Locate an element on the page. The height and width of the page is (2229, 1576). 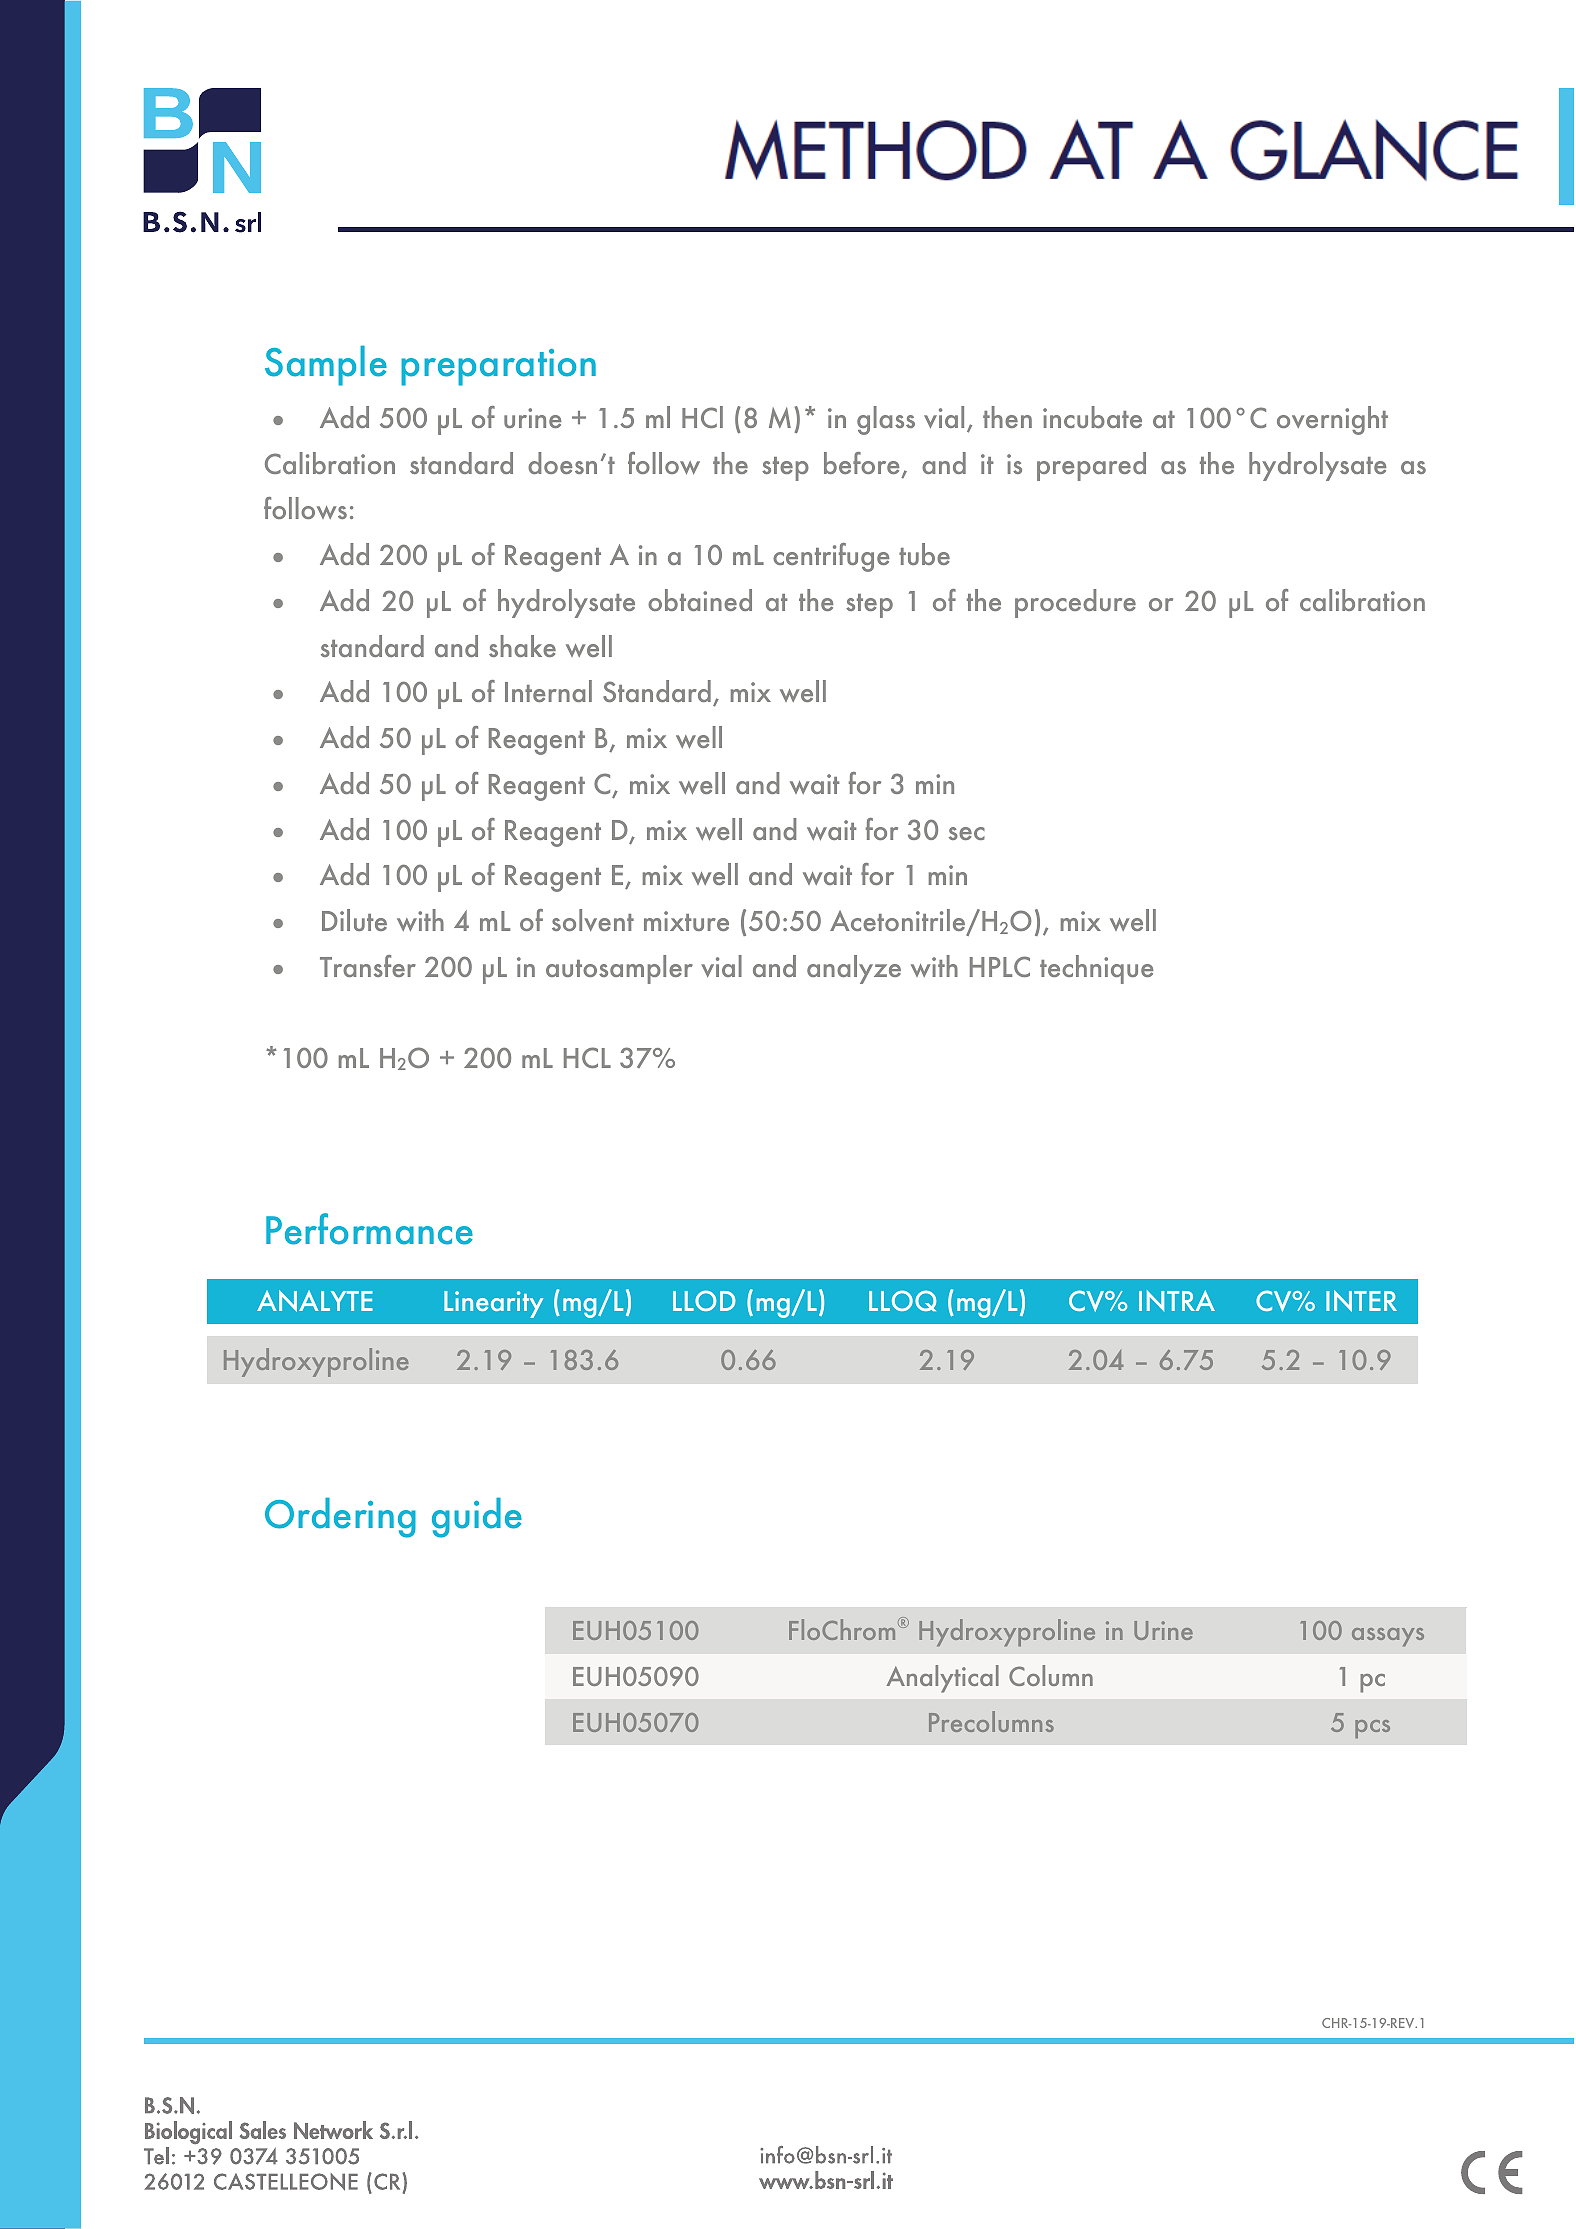
Analytical is located at coordinates (943, 1679).
